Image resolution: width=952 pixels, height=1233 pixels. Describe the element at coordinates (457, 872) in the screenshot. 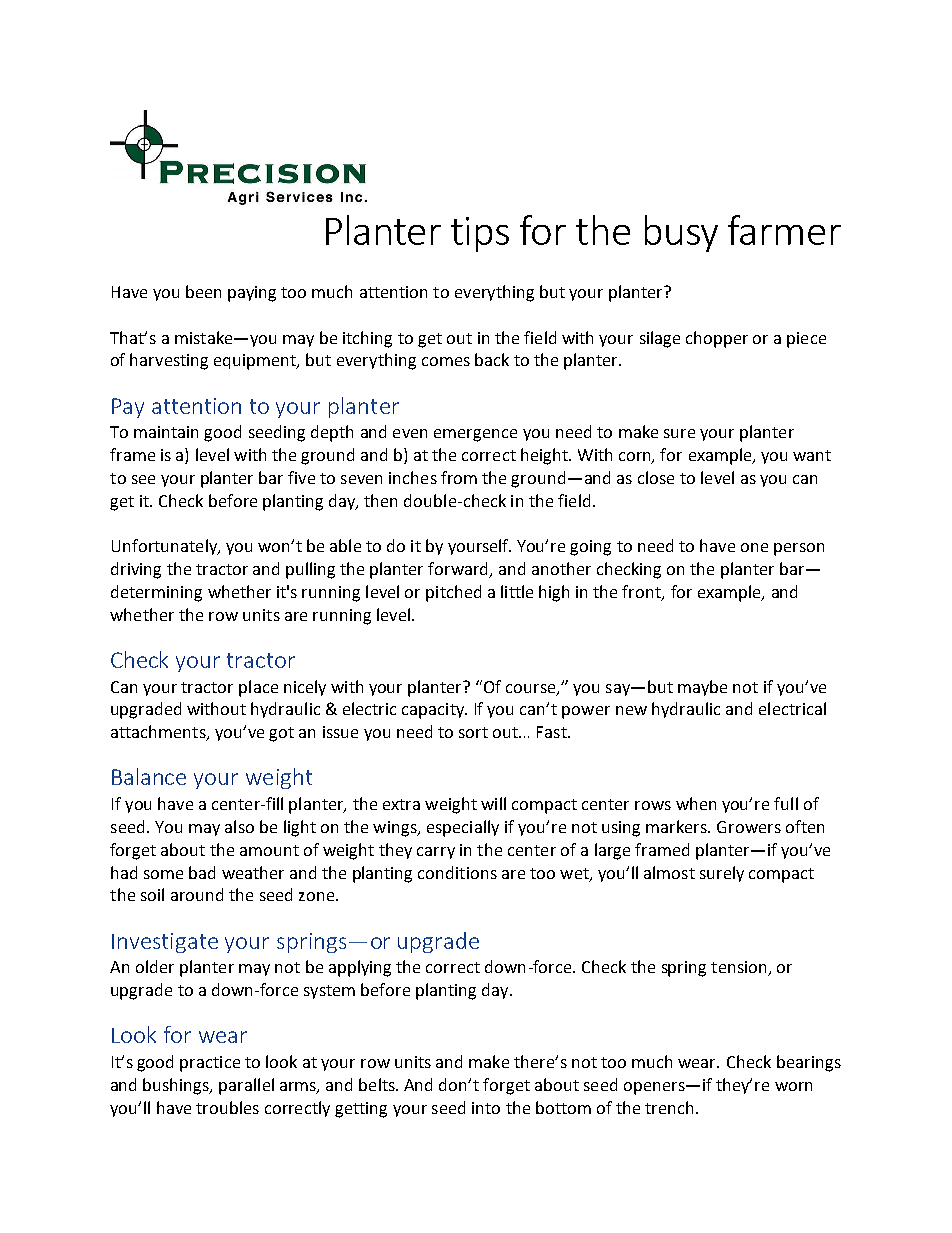

I see `conditions` at that location.
